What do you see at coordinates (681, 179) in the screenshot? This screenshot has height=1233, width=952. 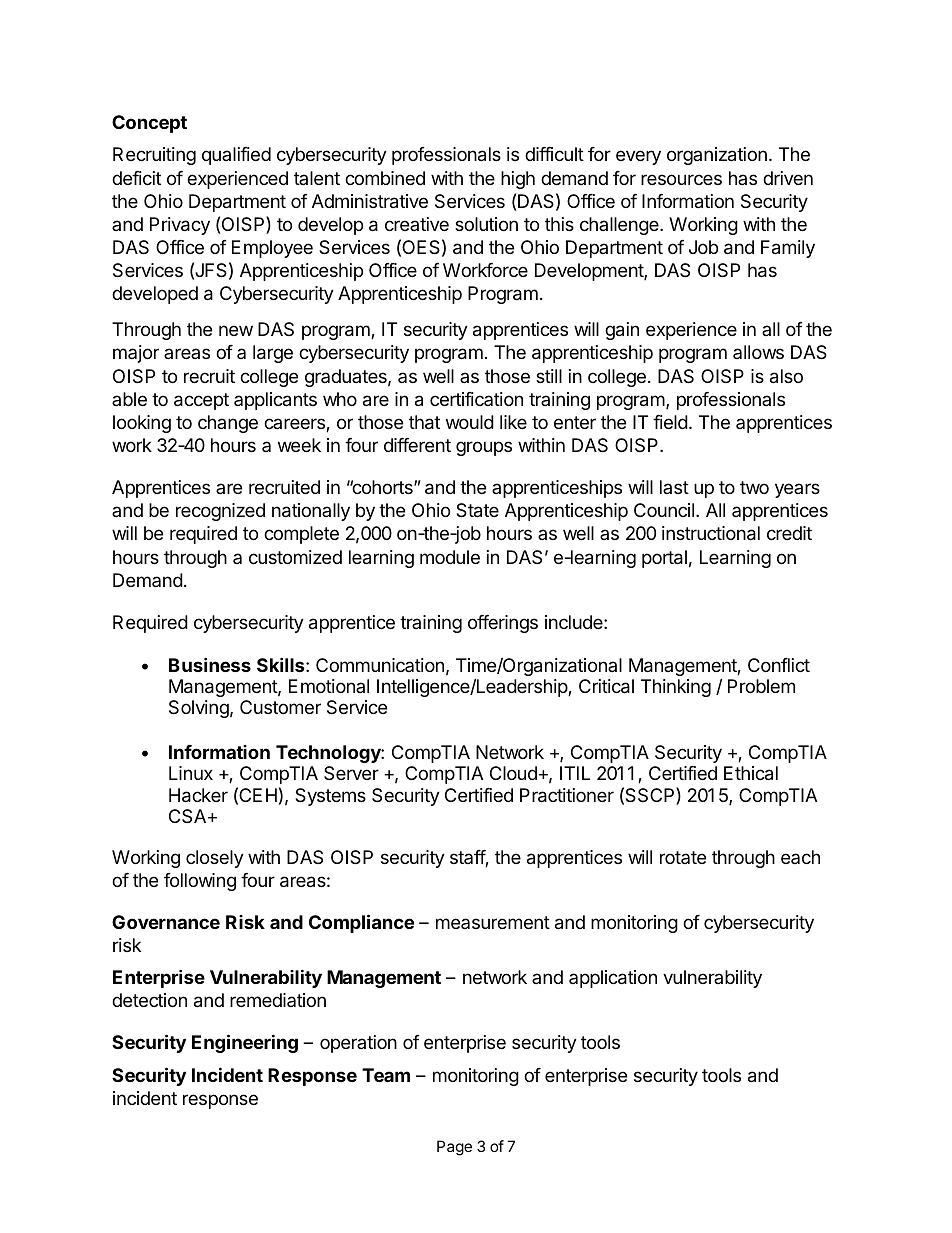 I see `resources` at bounding box center [681, 179].
